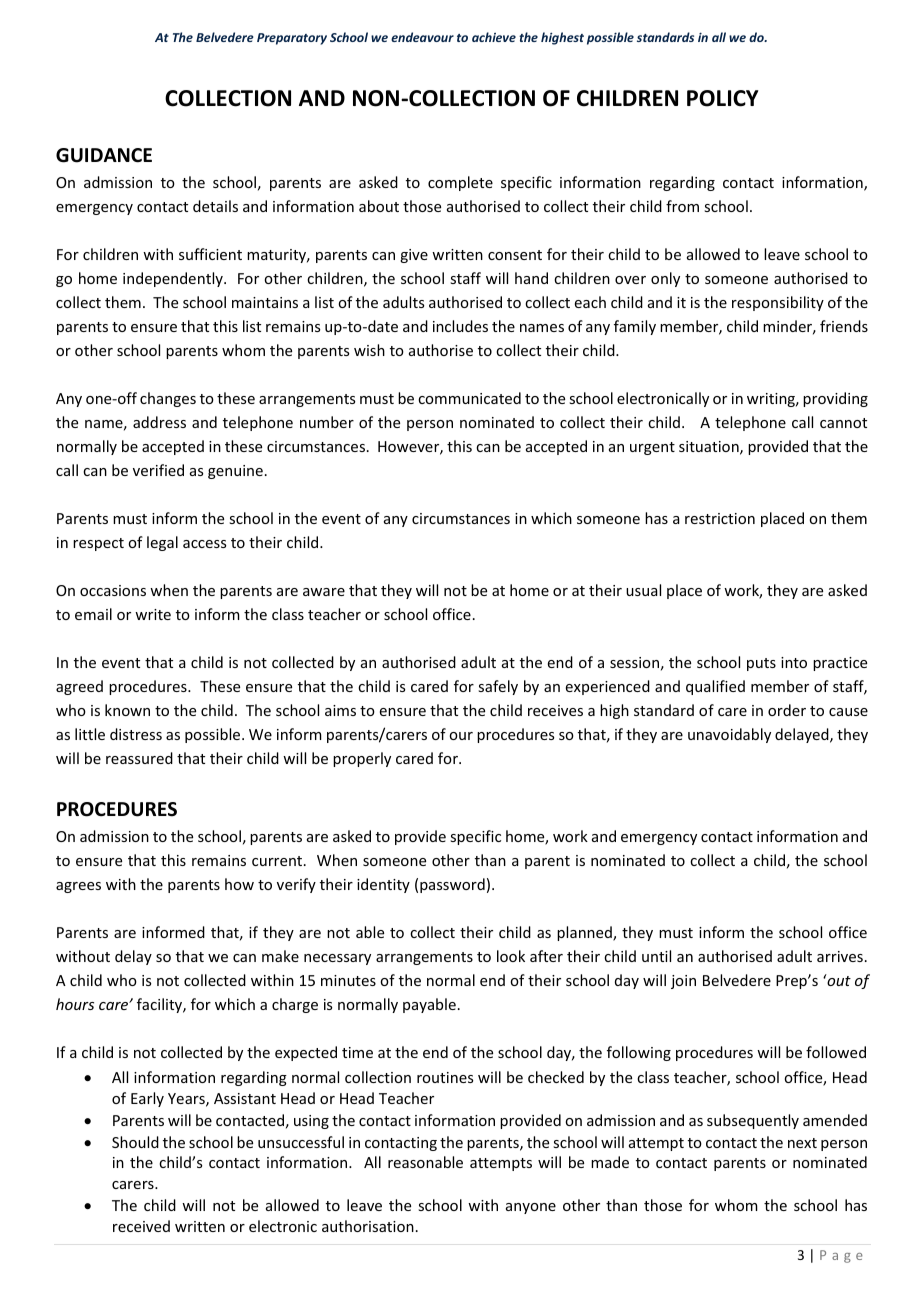 This image has height=1308, width=924. What do you see at coordinates (723, 98) in the image?
I see `POLICY` at bounding box center [723, 98].
